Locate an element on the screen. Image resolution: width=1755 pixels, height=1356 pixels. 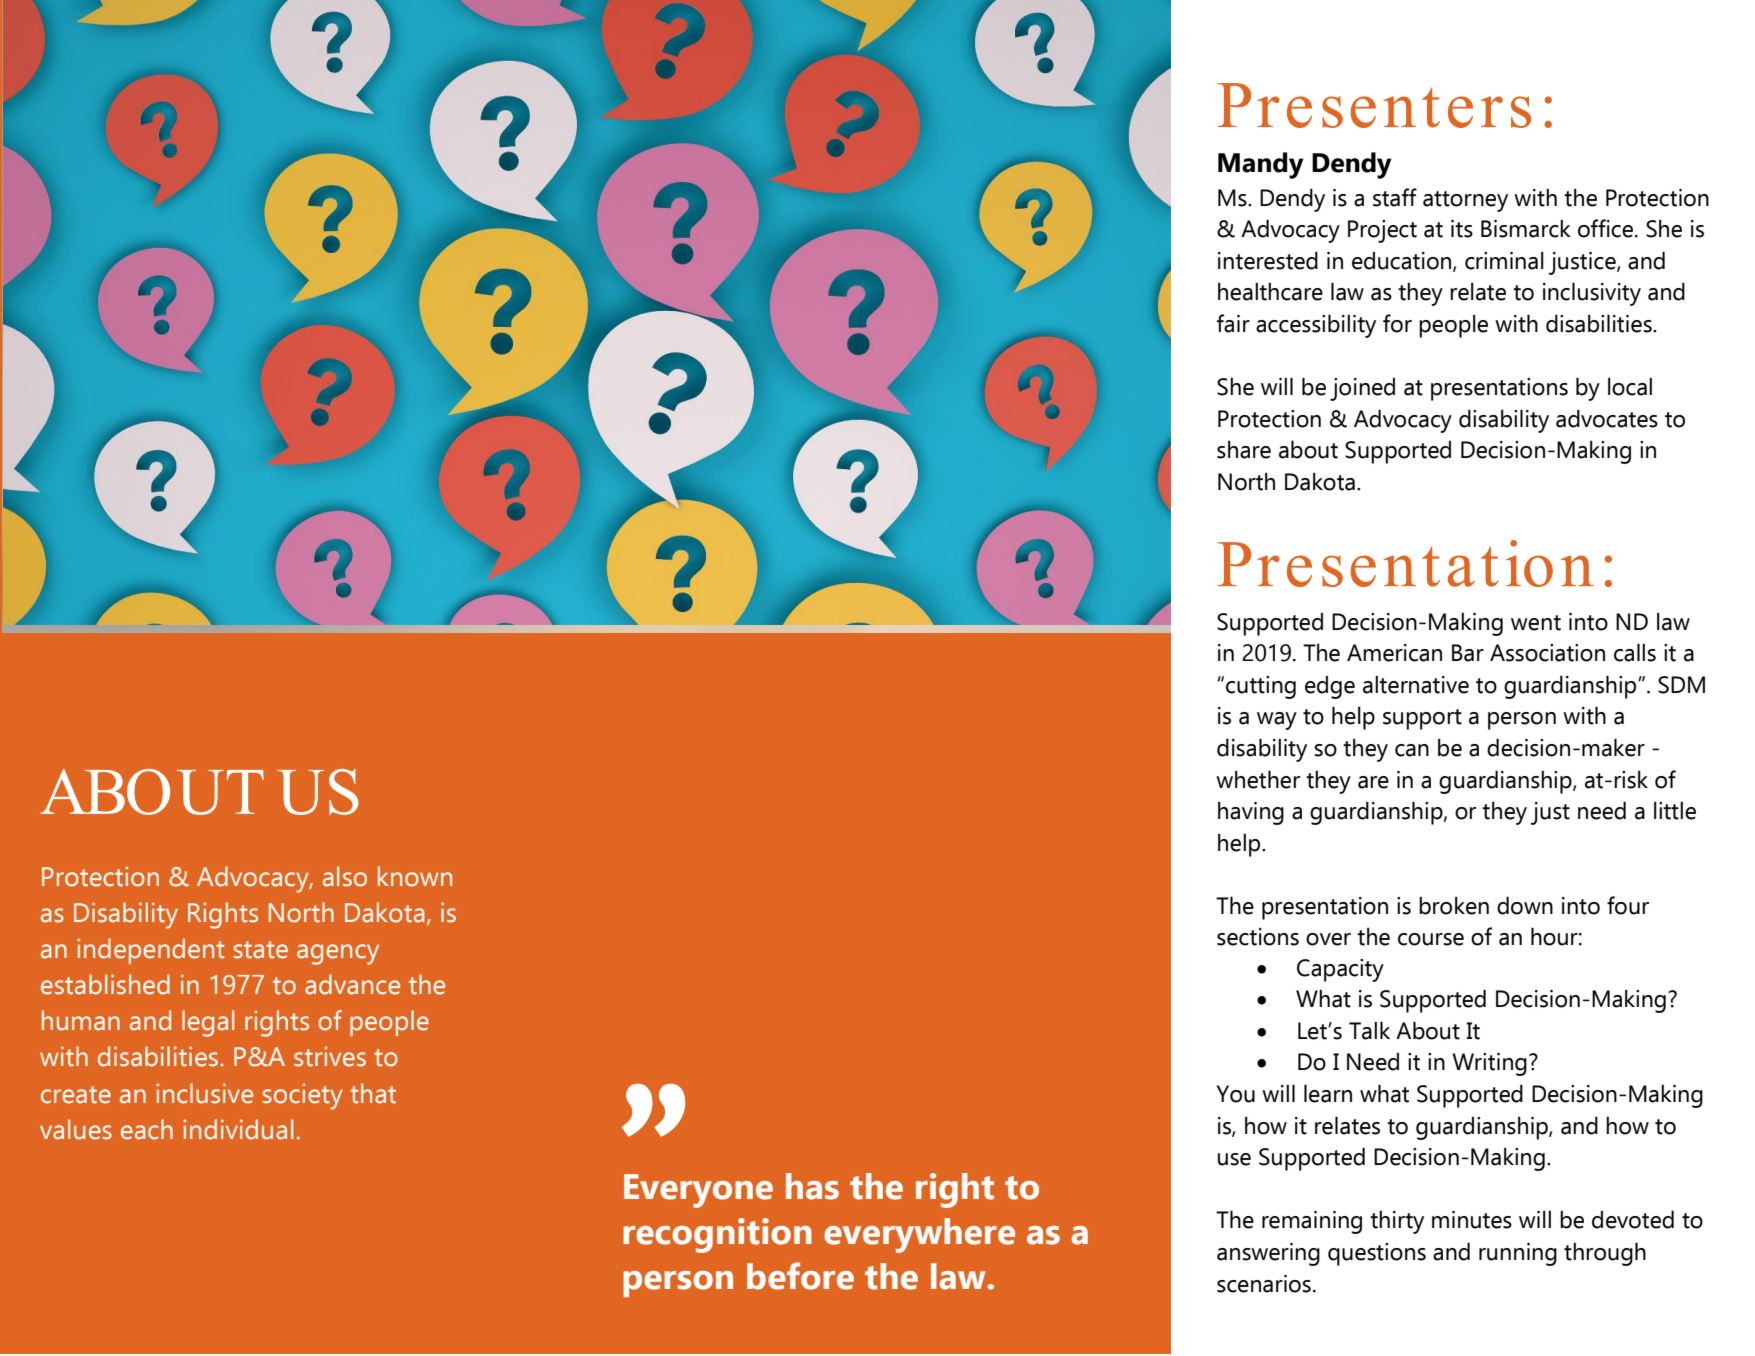
Presenters is located at coordinates (1374, 105).
